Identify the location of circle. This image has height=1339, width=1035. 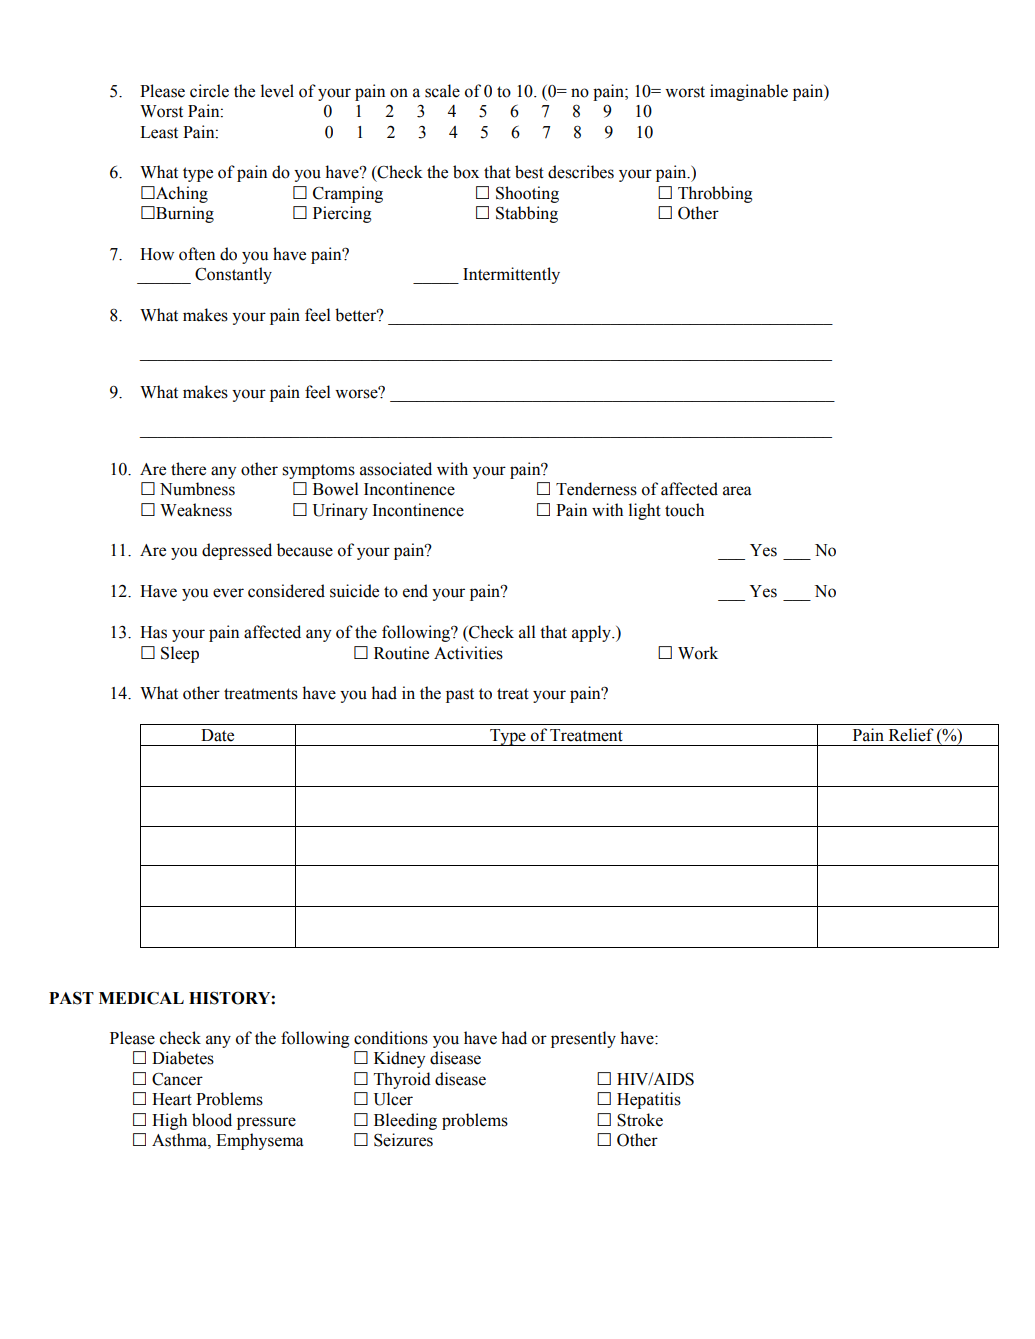
(209, 91).
